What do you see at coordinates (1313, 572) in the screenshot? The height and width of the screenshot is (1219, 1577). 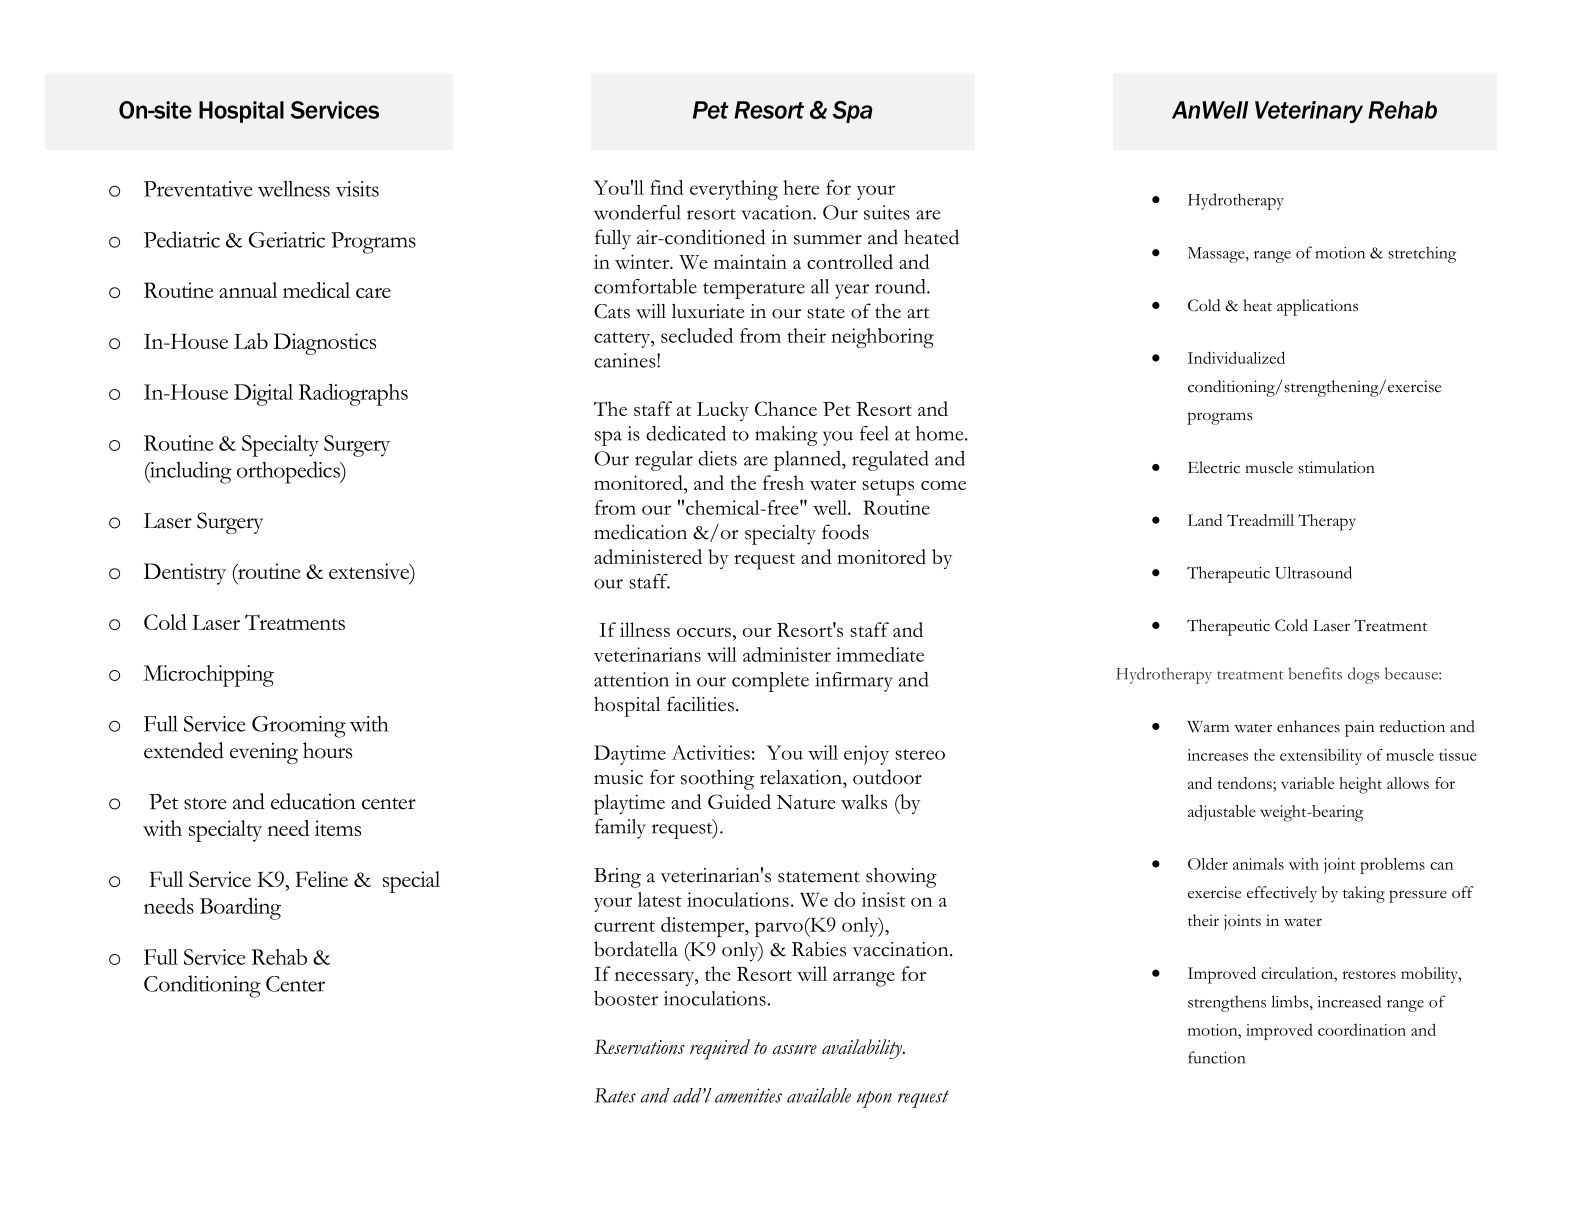 I see `Ultrasound` at bounding box center [1313, 572].
